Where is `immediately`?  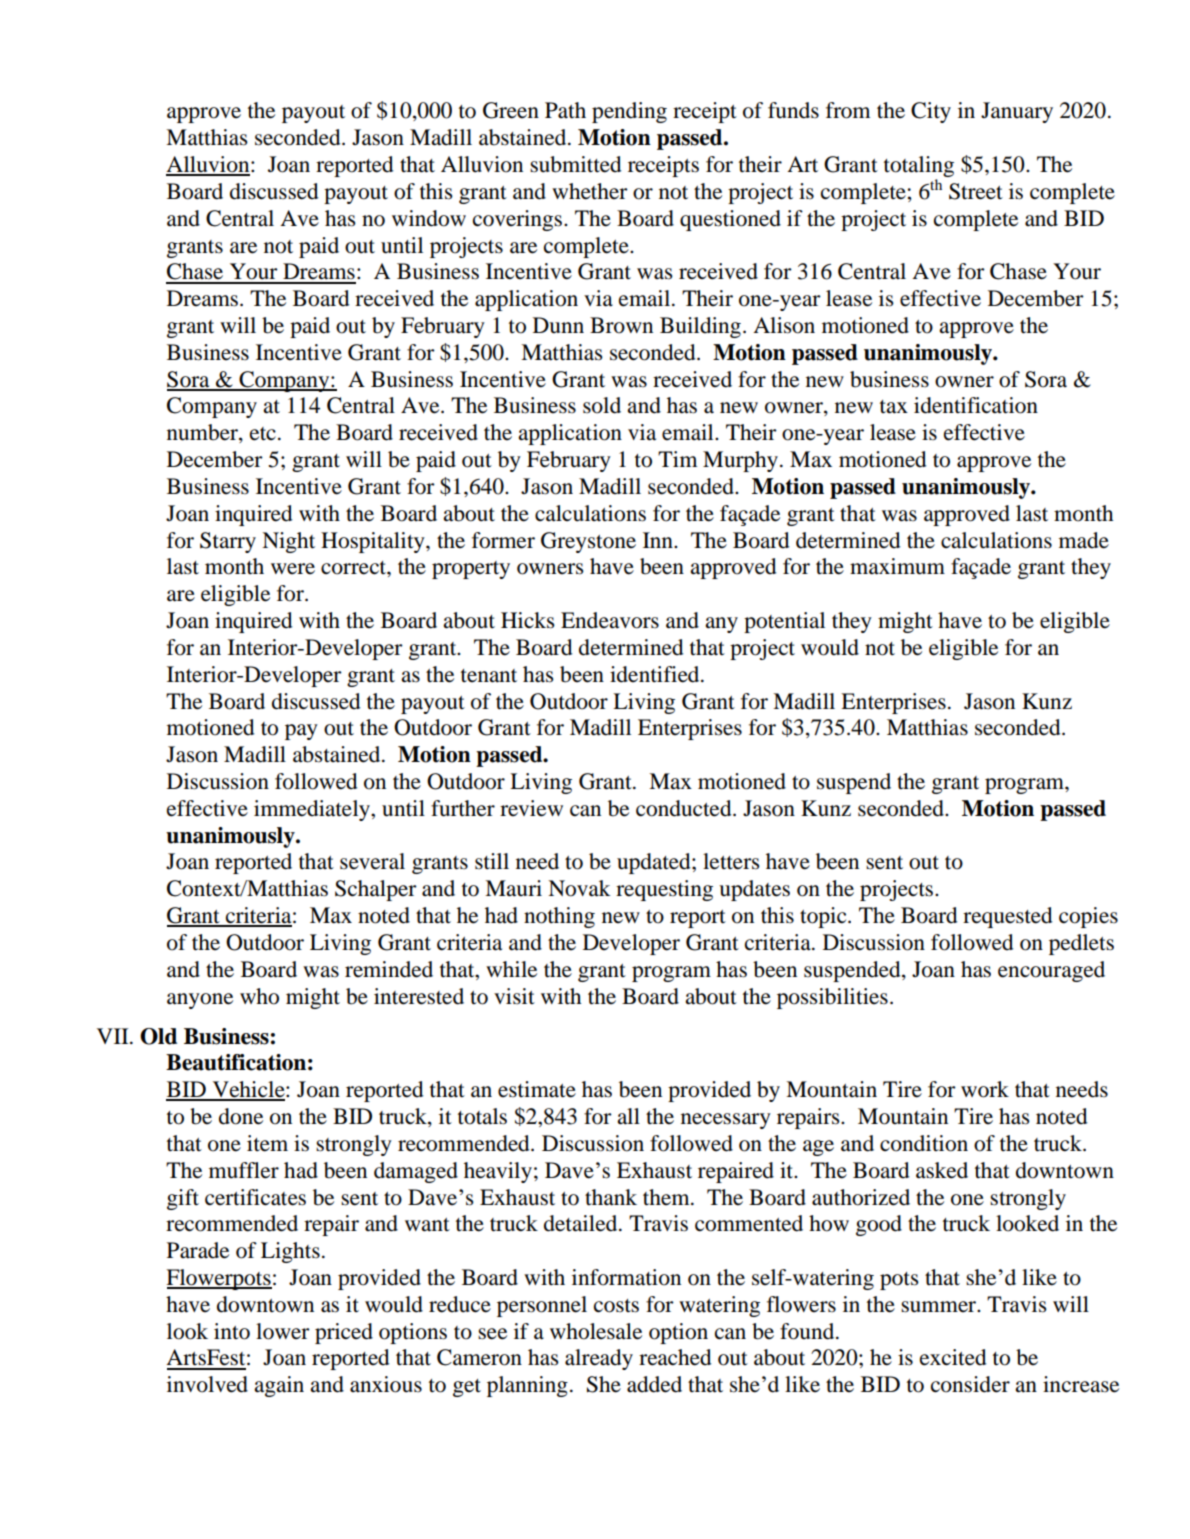 immediately is located at coordinates (313, 810).
